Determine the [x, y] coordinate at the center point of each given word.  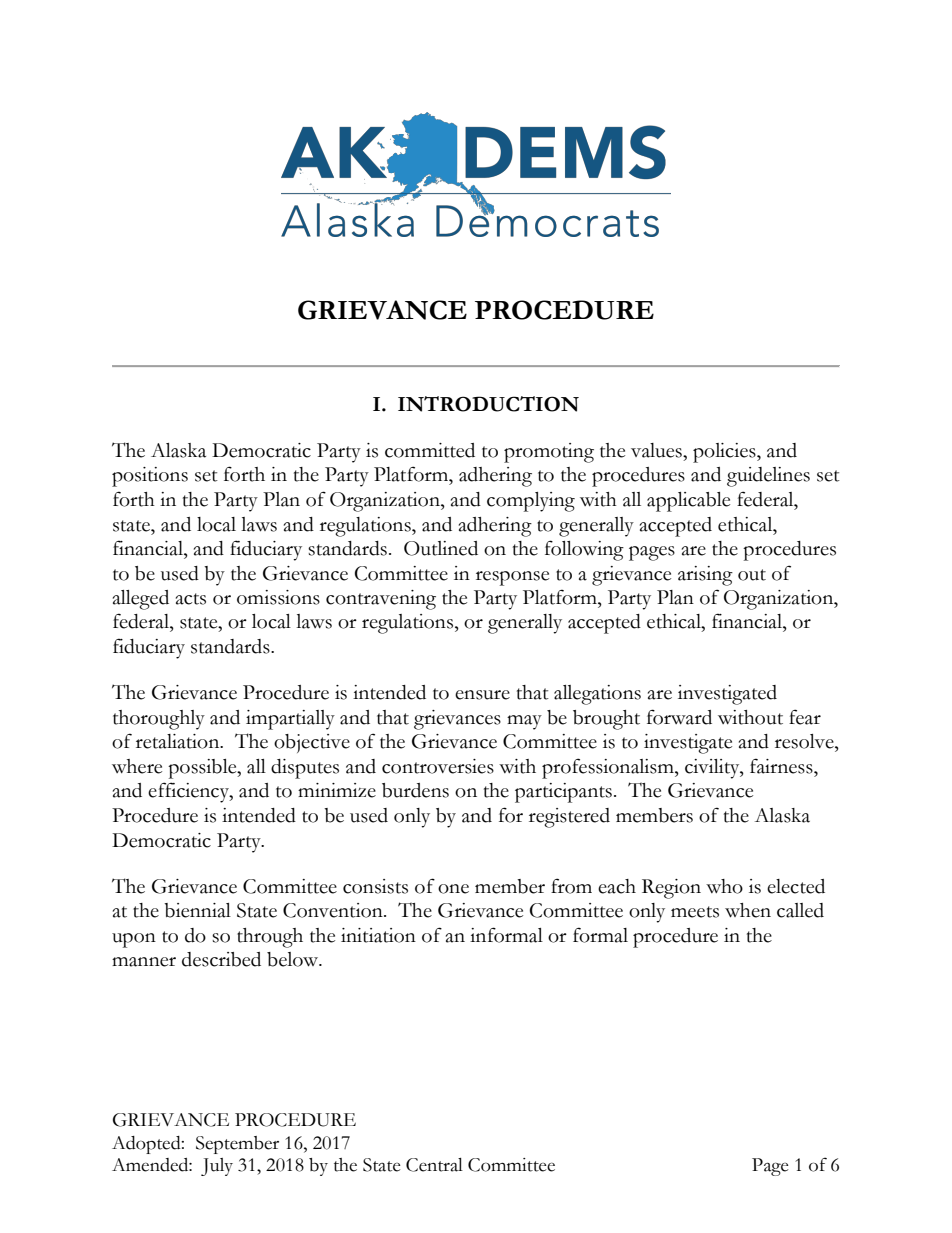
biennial [197, 910]
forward [679, 717]
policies [725, 453]
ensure [482, 695]
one [453, 889]
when [748, 910]
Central [434, 1165]
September [237, 1145]
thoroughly [159, 720]
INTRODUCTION [488, 404]
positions [150, 477]
